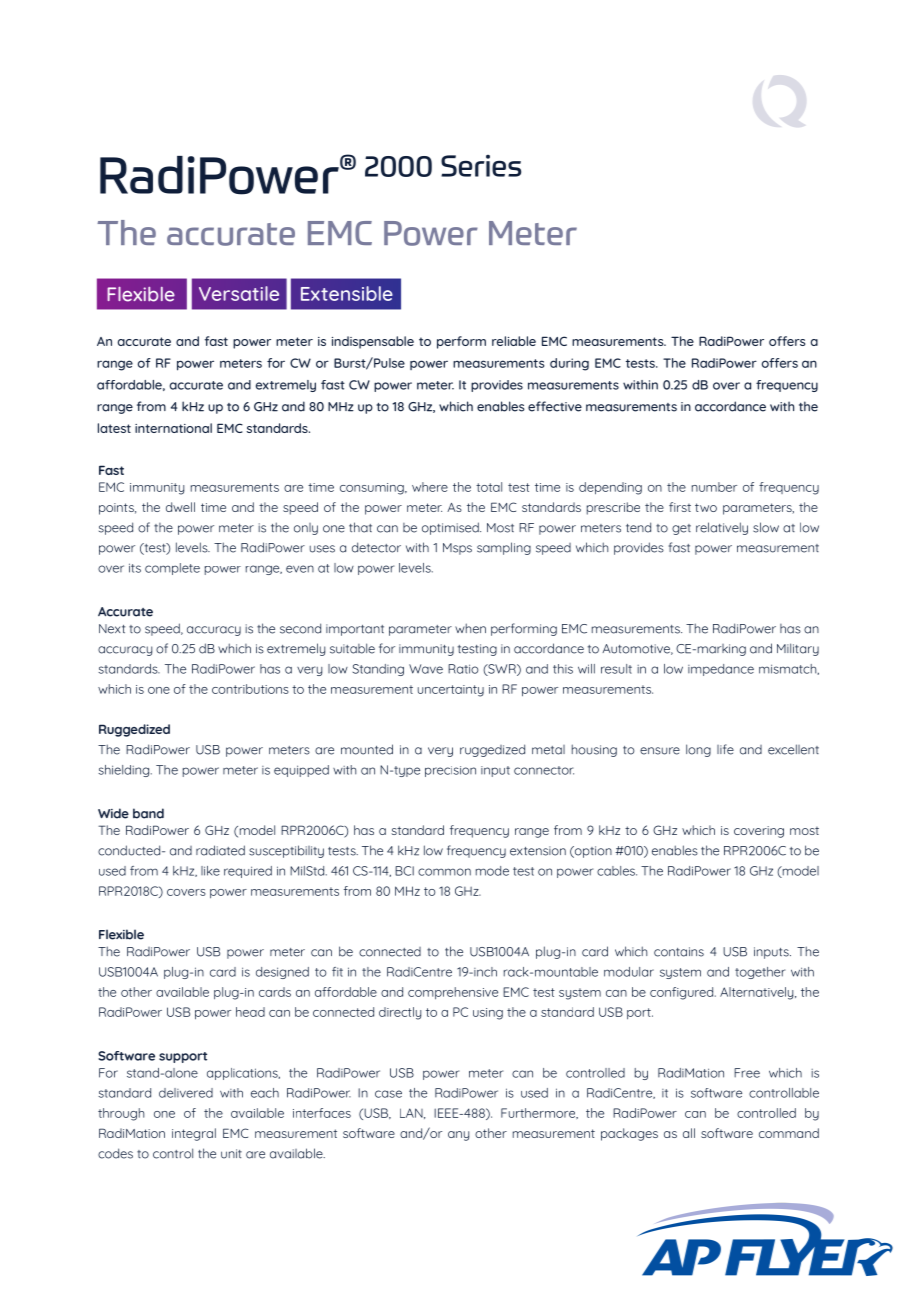 The image size is (924, 1308). Describe the element at coordinates (679, 952) in the document. I see `contains` at that location.
